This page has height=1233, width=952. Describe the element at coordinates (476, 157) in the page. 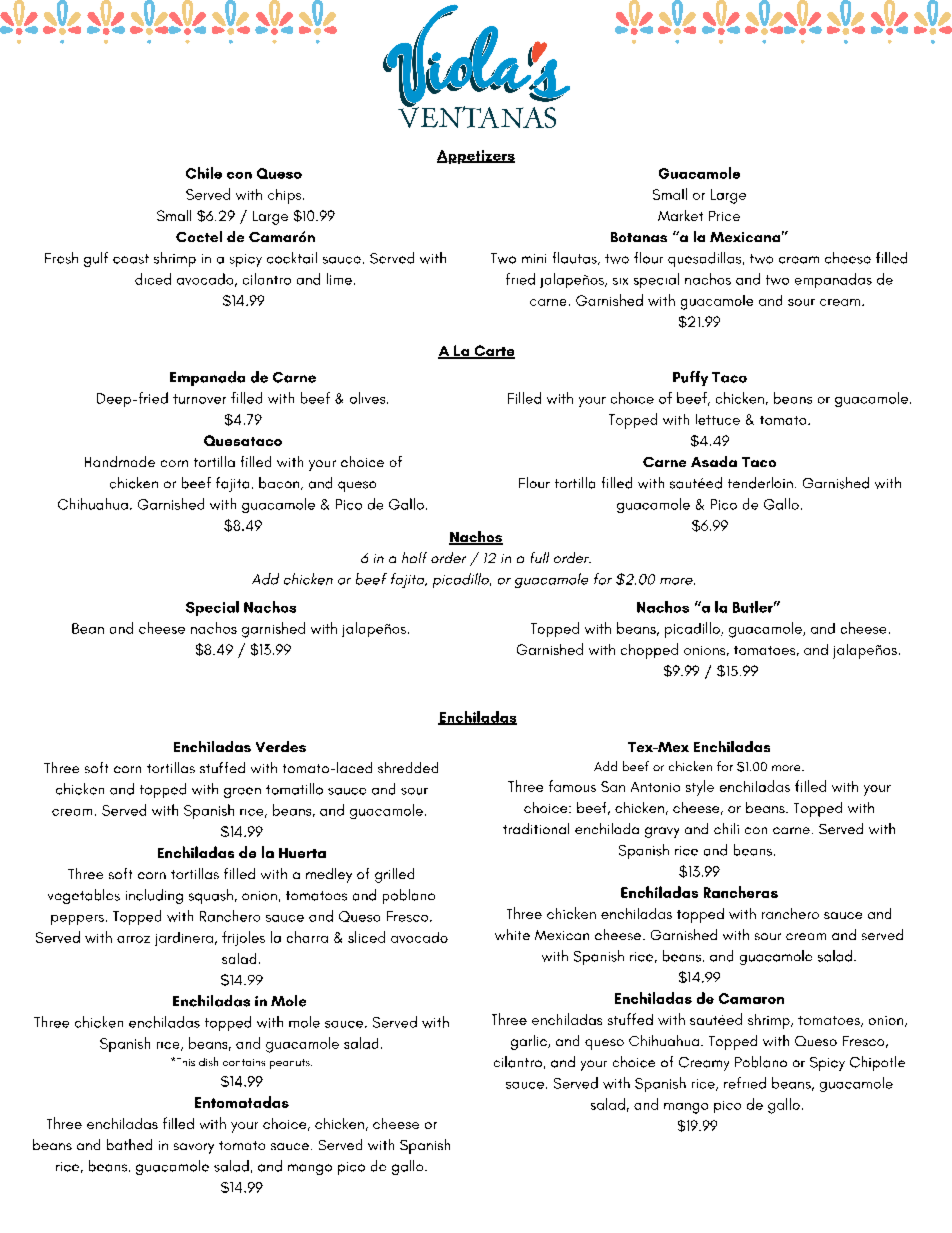

I see `Appetizers` at that location.
